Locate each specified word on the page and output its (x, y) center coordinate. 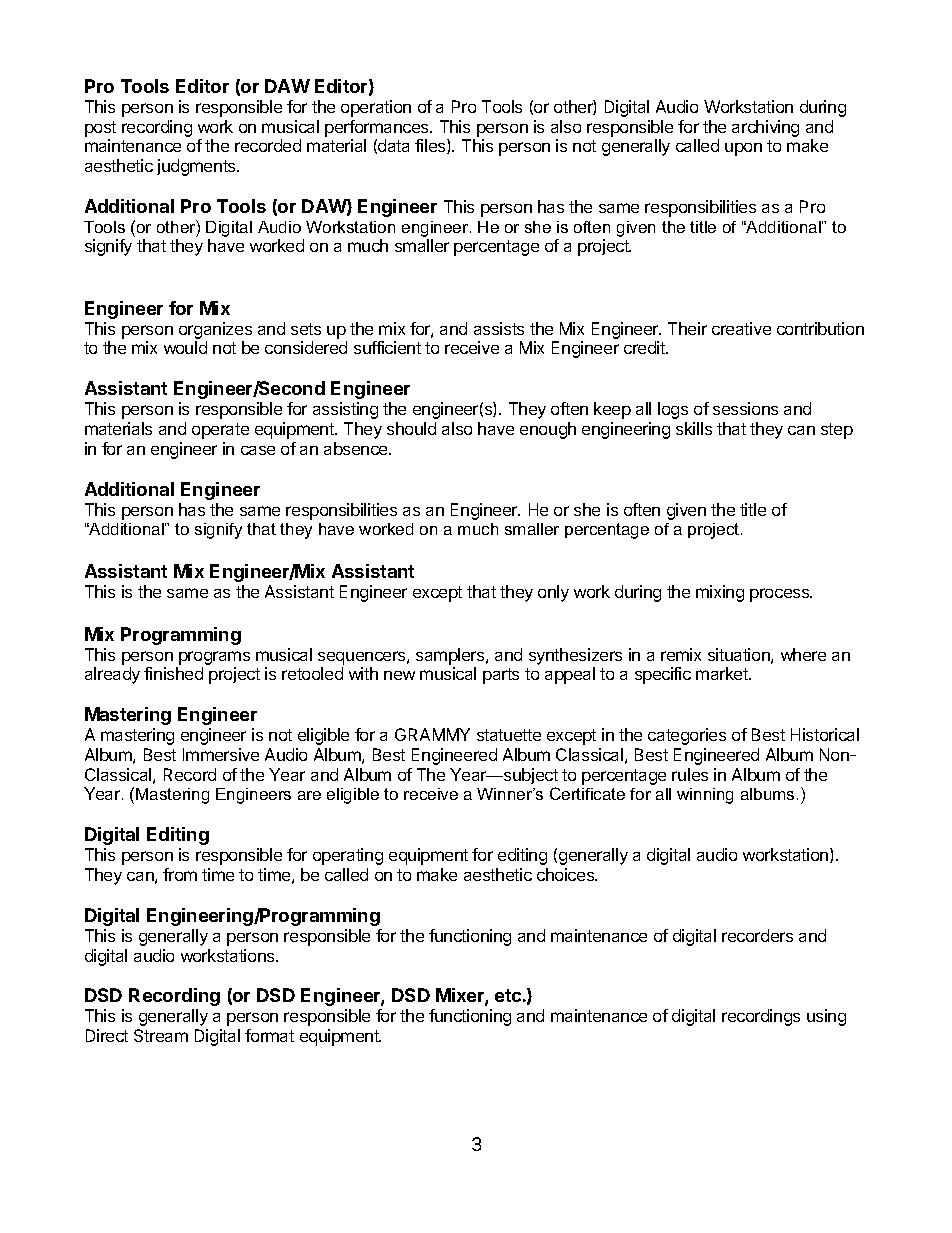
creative (741, 328)
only (553, 593)
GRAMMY (432, 734)
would (185, 347)
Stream (161, 1035)
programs (214, 658)
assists (499, 328)
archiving (765, 128)
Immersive (221, 754)
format (269, 1035)
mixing (720, 593)
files (431, 146)
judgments (197, 167)
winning (705, 796)
